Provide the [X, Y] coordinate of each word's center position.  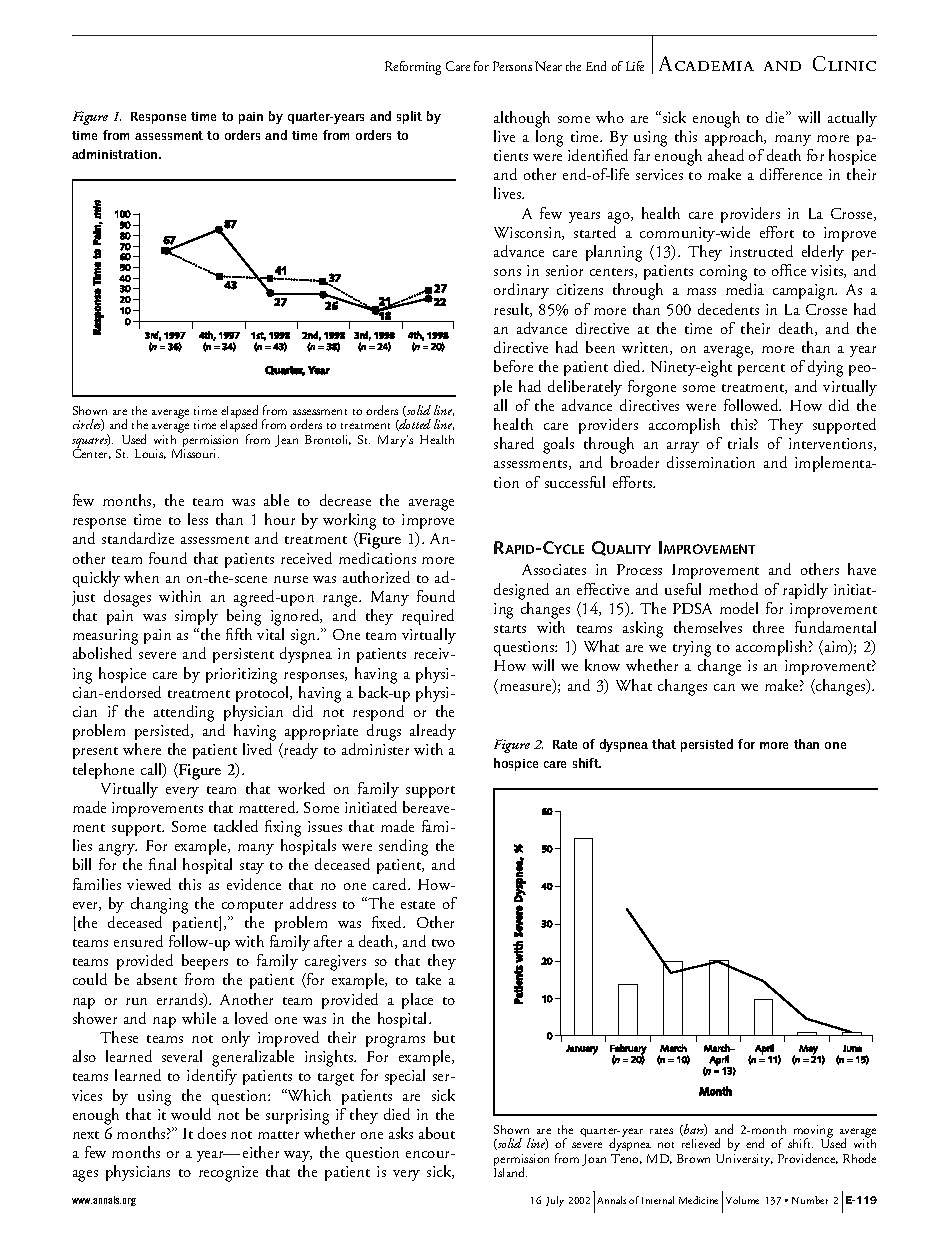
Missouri [195, 453]
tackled [236, 826]
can [724, 687]
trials [743, 443]
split [409, 117]
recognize [228, 1174]
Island [510, 1172]
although [522, 119]
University [744, 1160]
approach [735, 138]
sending [403, 847]
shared [514, 443]
